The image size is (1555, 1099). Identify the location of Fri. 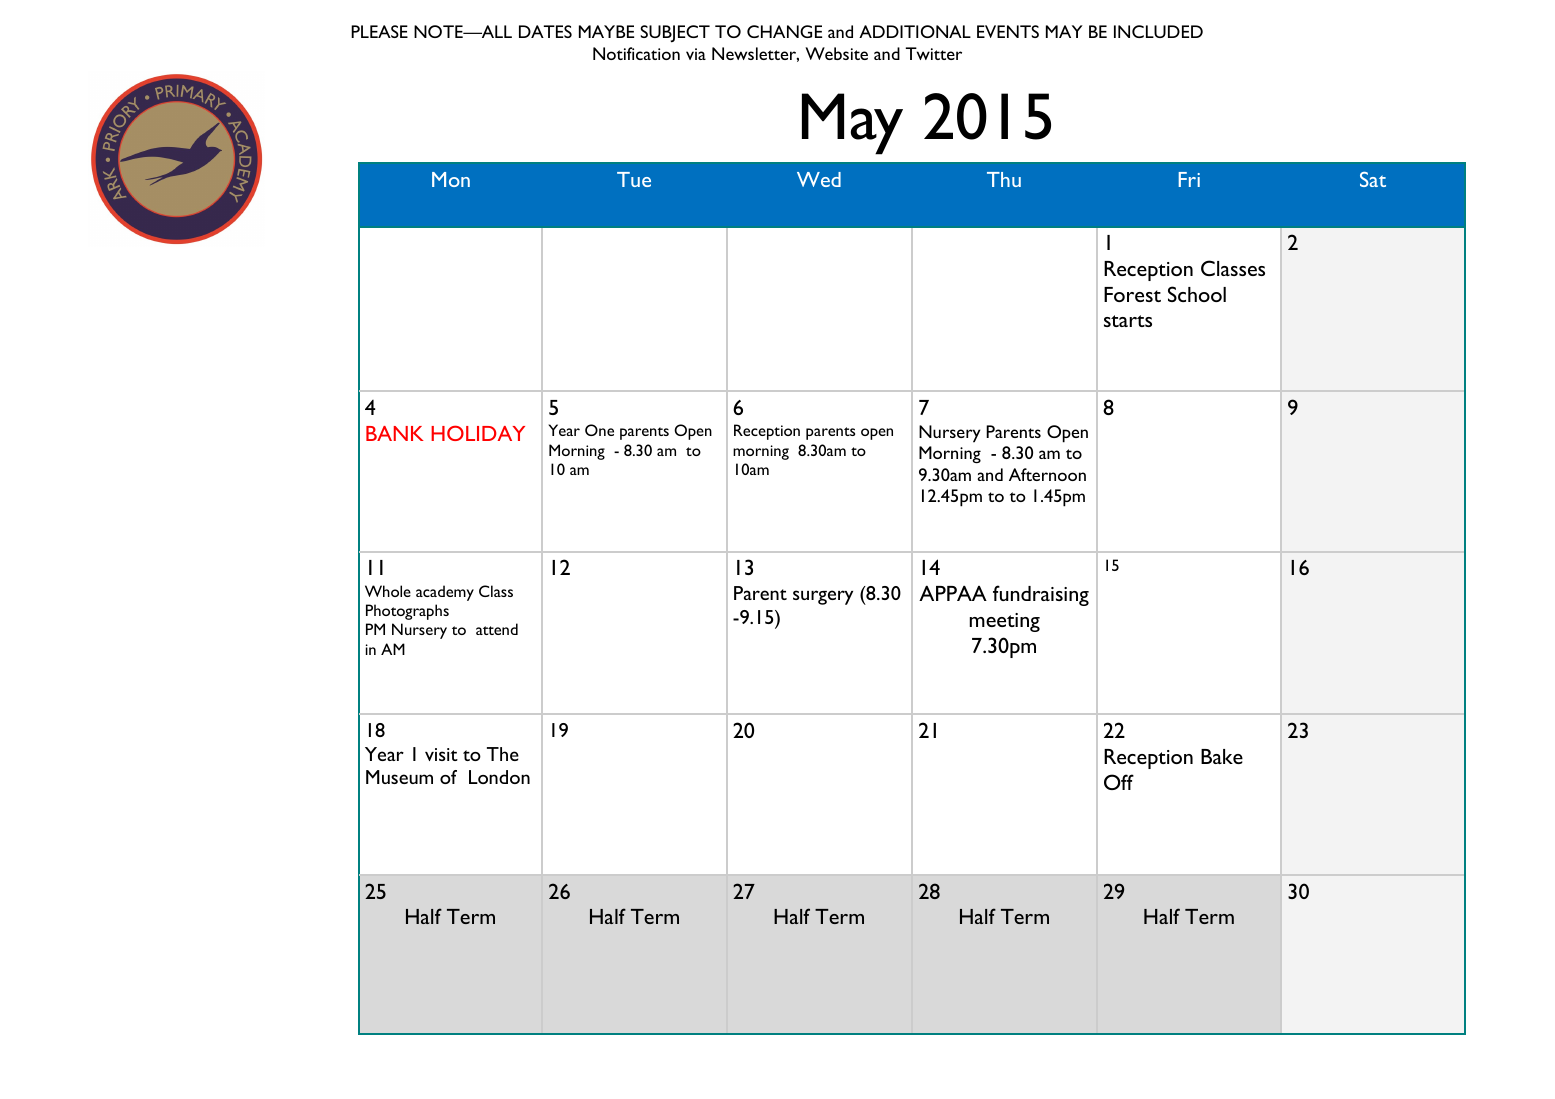
(1189, 179).
